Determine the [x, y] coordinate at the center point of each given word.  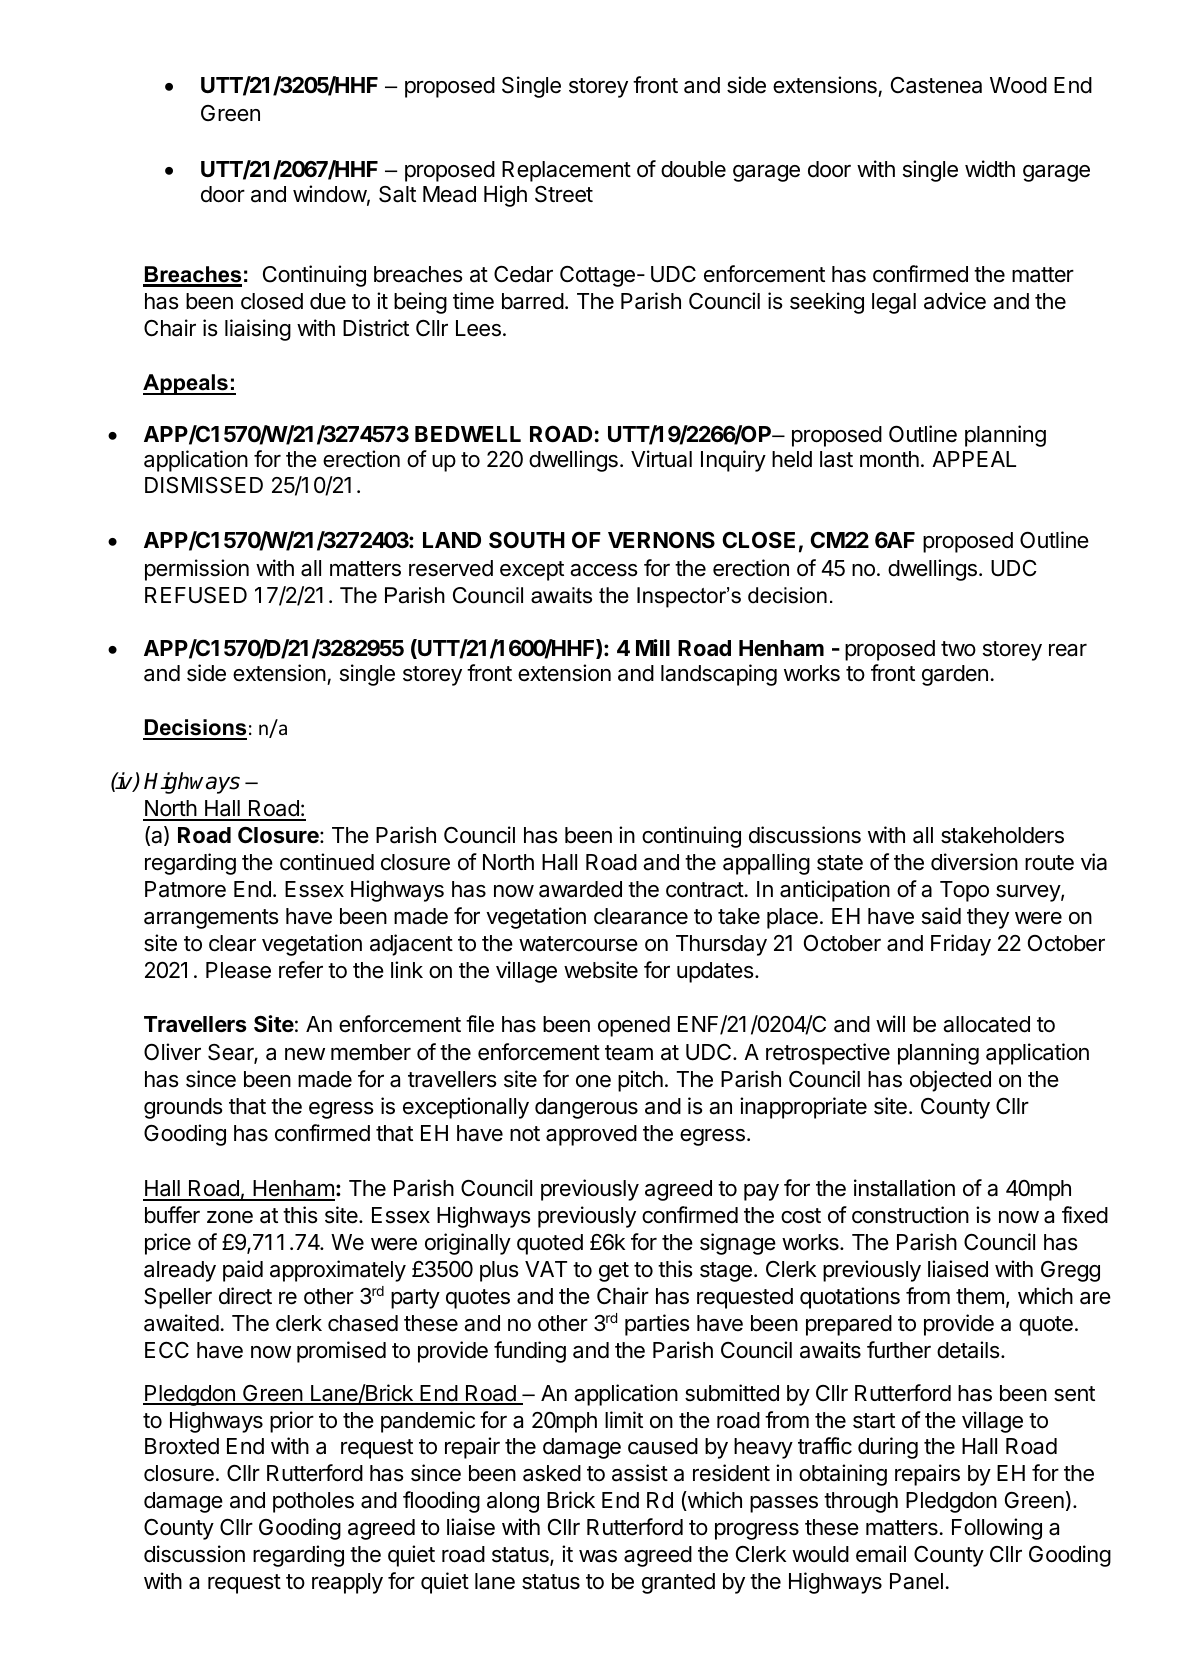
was [598, 1556]
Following [997, 1529]
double [693, 169]
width [990, 169]
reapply [347, 1583]
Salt [397, 194]
